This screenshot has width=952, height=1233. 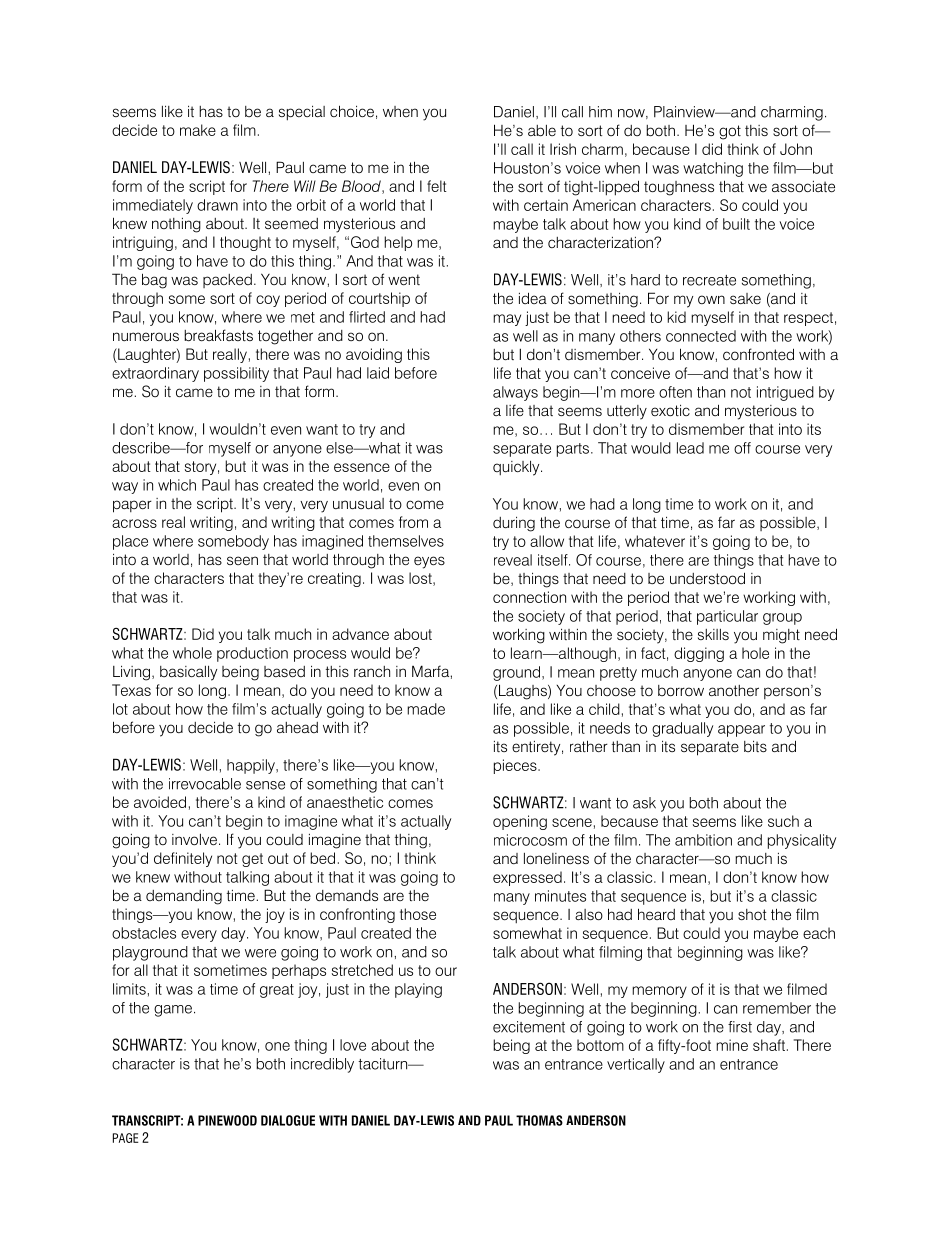 I want to click on avoided, so click(x=160, y=802).
